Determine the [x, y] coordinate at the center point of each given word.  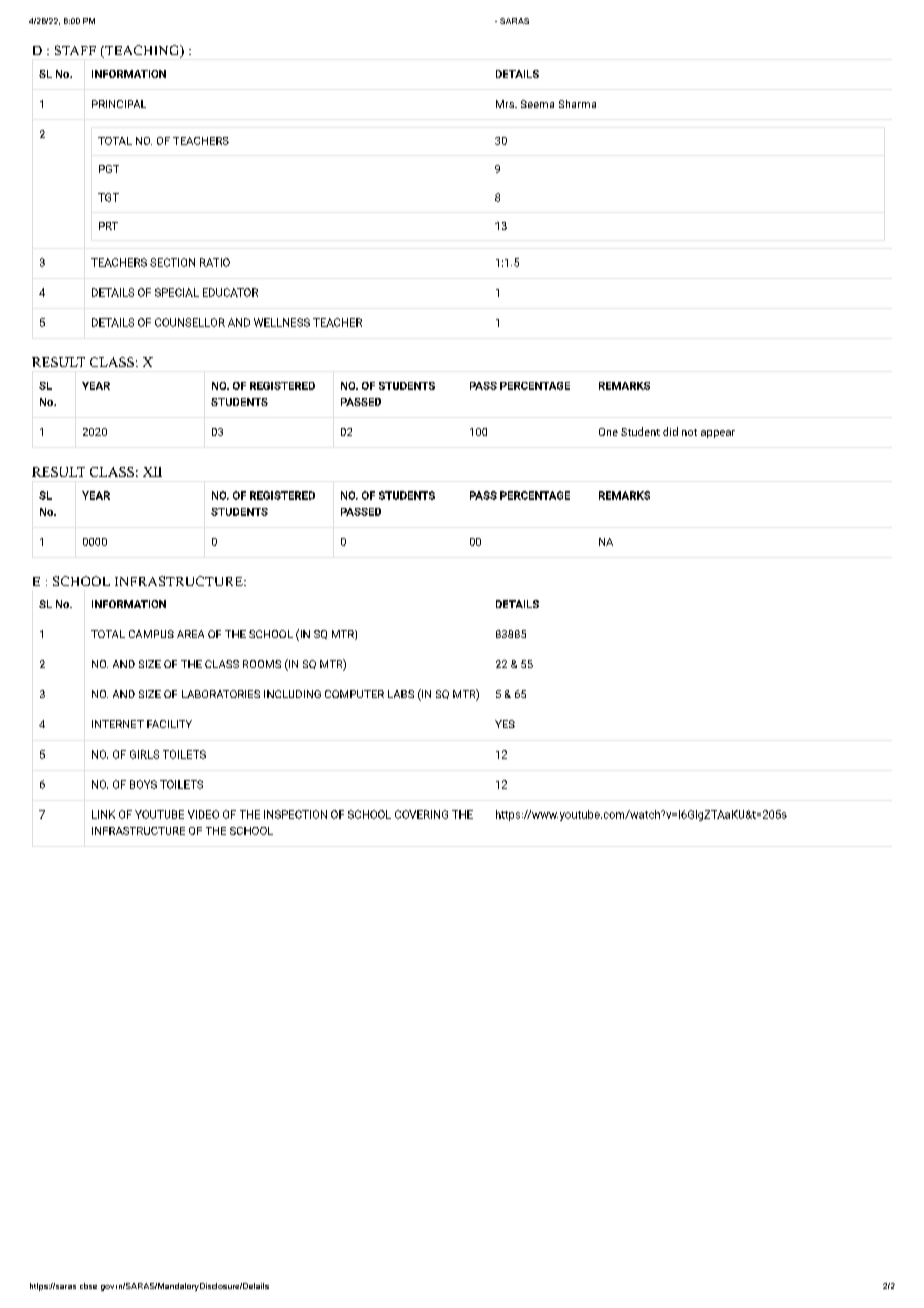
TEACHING [142, 51]
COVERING [421, 814]
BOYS [143, 784]
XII [152, 472]
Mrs [506, 104]
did [670, 431]
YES [505, 724]
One [608, 432]
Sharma [577, 104]
